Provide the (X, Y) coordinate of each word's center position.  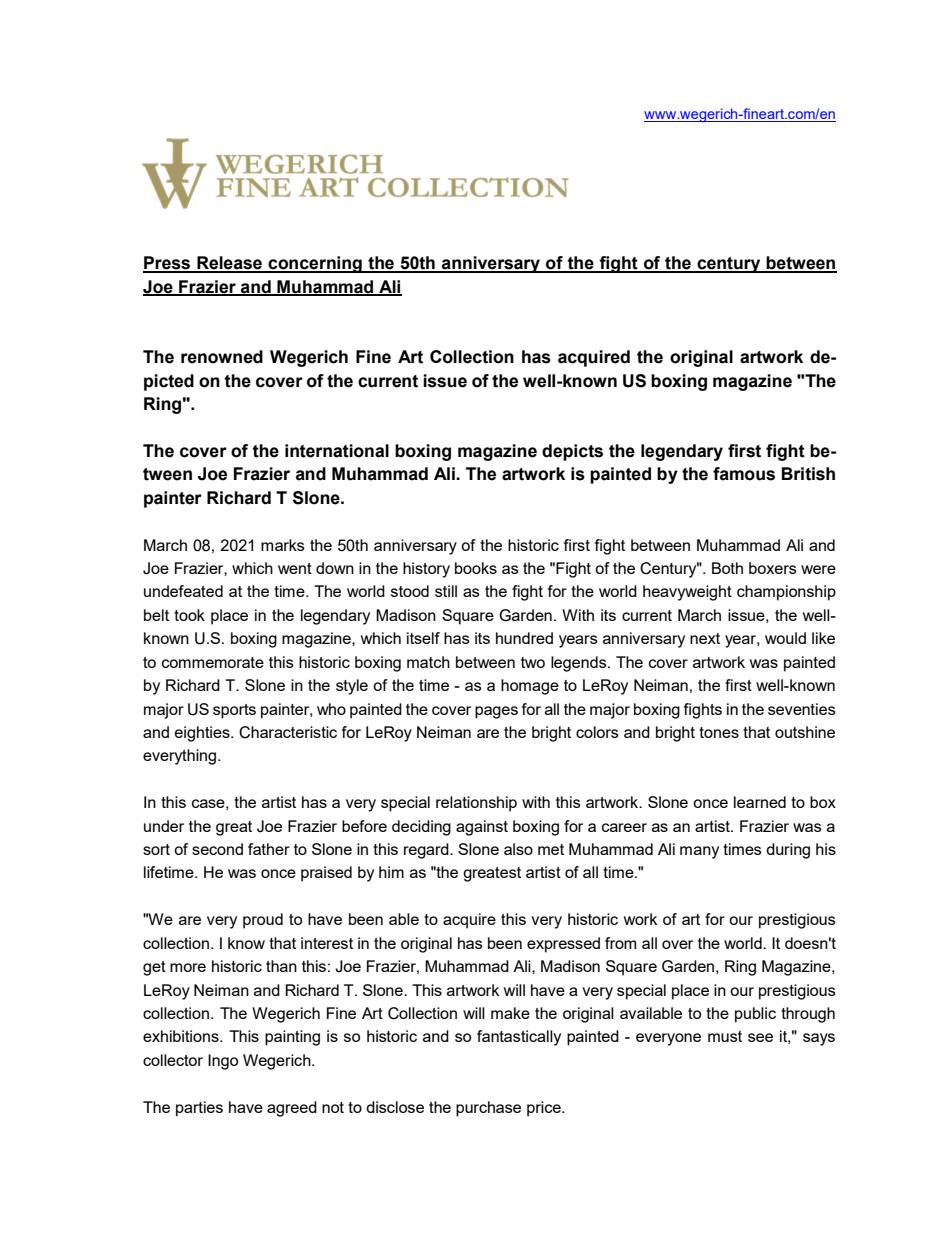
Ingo (223, 1062)
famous (744, 474)
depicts (572, 452)
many (699, 852)
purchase (488, 1109)
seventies (802, 709)
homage (530, 687)
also (518, 849)
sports (234, 711)
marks (283, 545)
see (760, 1037)
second (217, 849)
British (808, 474)
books (476, 568)
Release (230, 264)
